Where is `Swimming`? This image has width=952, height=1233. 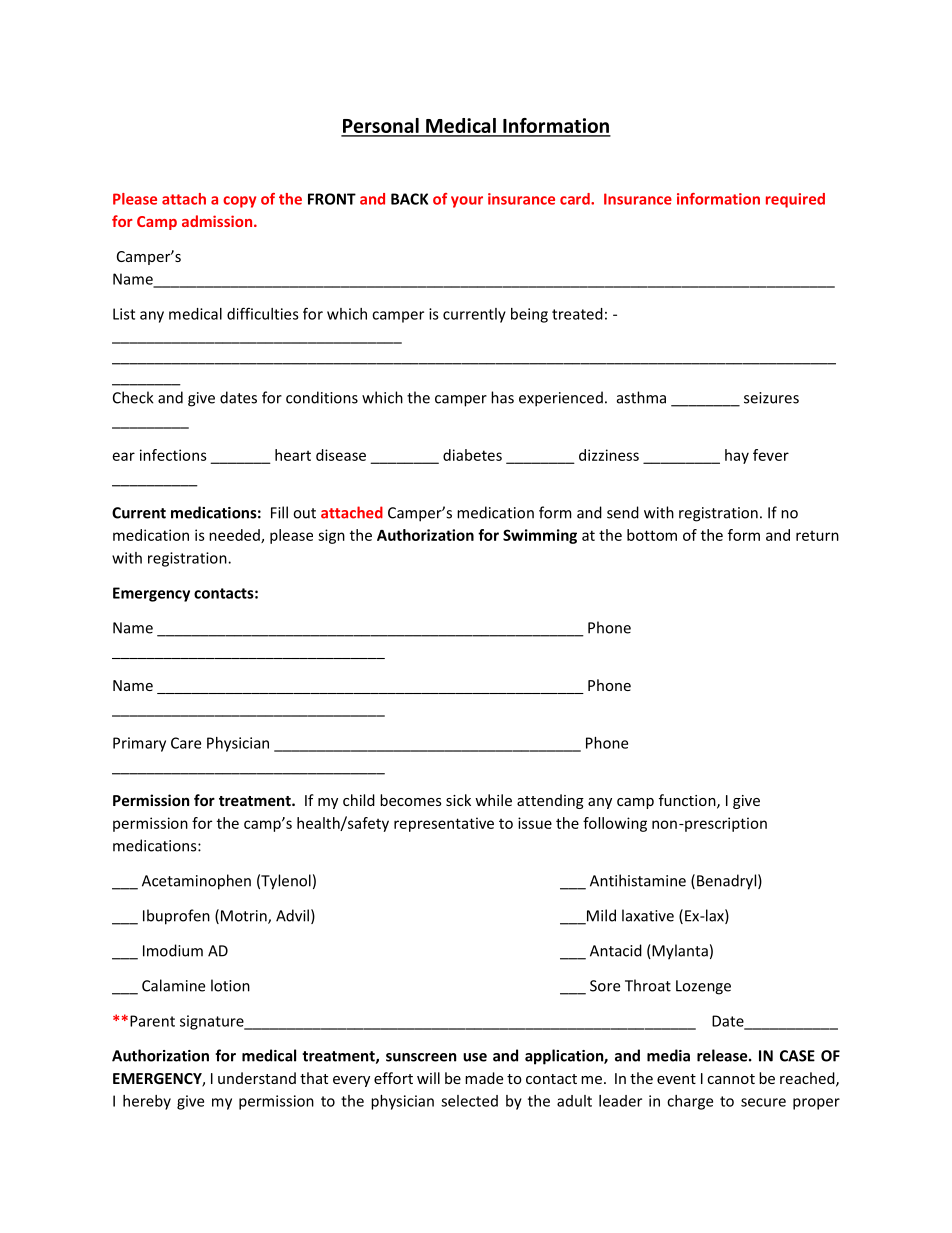
Swimming is located at coordinates (540, 536).
